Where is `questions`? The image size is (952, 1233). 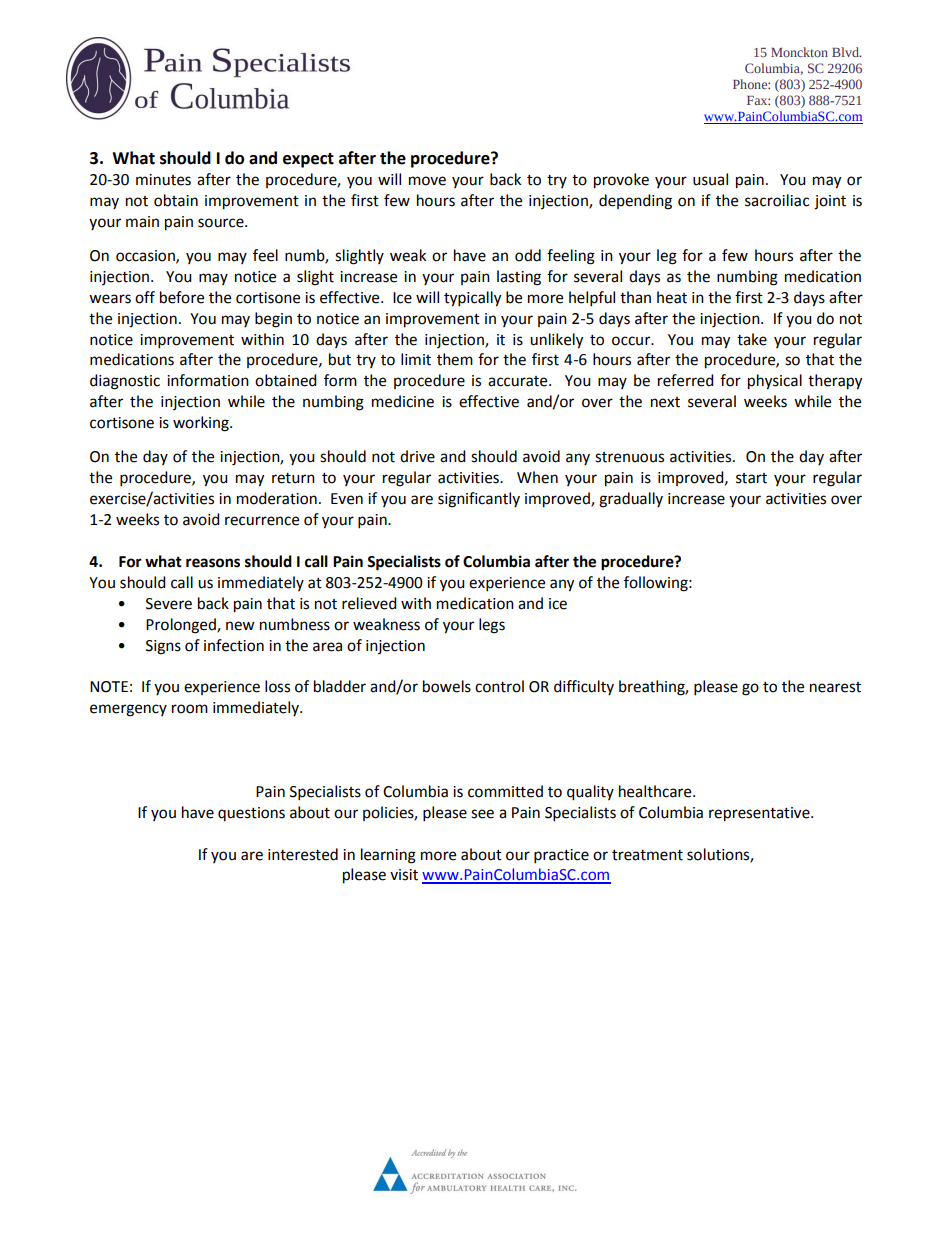 questions is located at coordinates (251, 814).
